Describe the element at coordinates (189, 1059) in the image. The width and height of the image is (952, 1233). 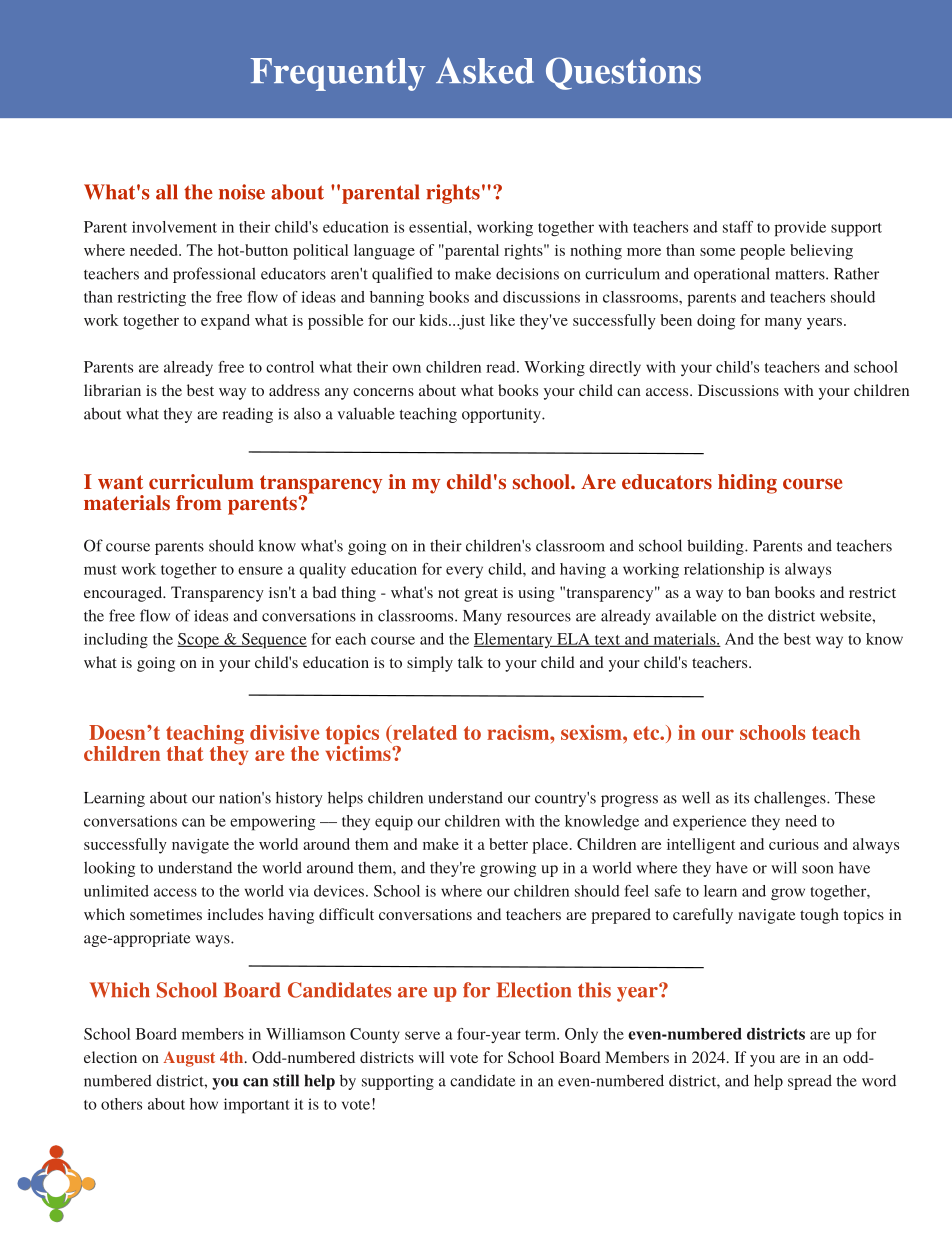
I see `August` at that location.
